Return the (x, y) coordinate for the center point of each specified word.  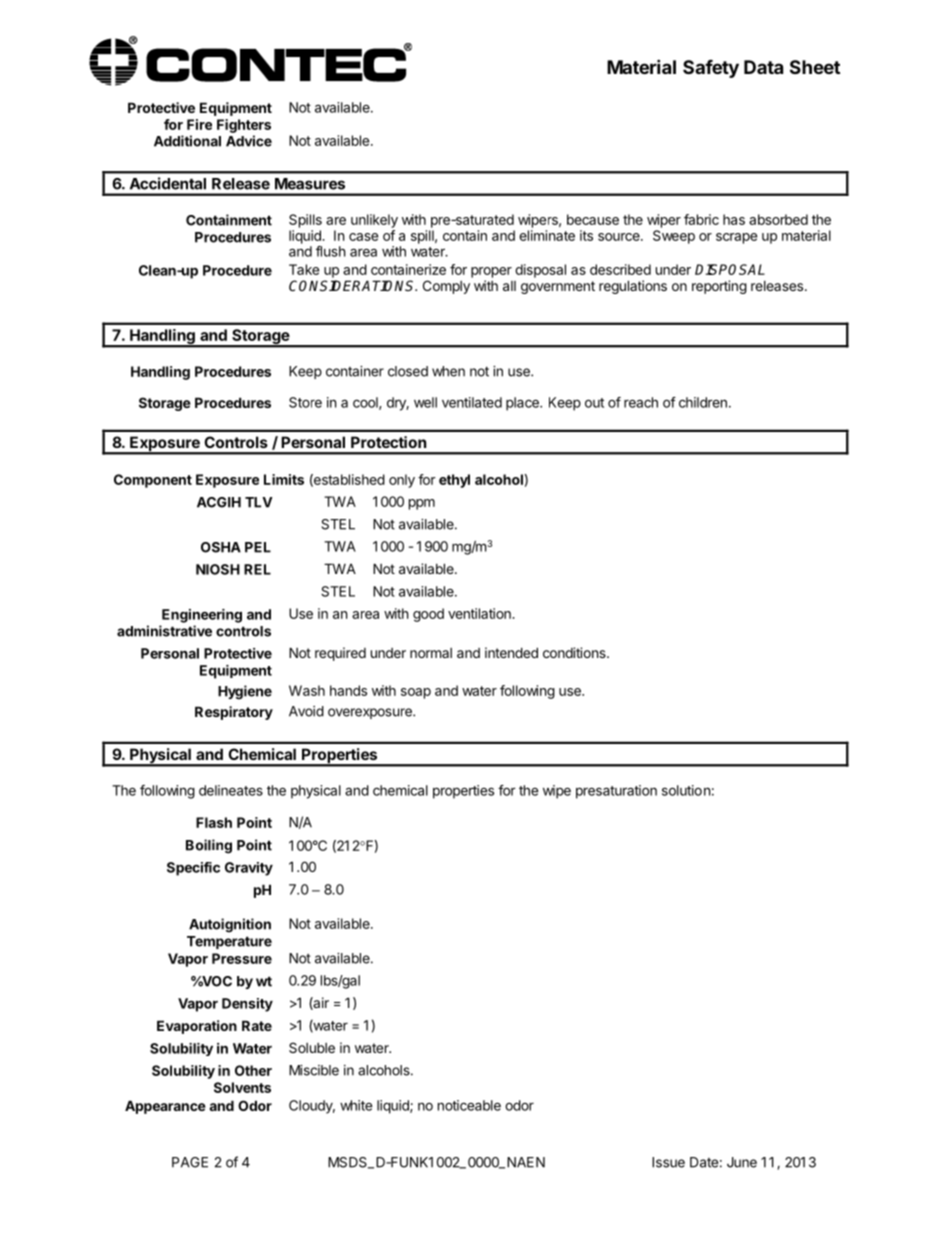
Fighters (244, 126)
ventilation (480, 613)
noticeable (469, 1105)
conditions (575, 652)
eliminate (547, 235)
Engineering (202, 616)
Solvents (242, 1087)
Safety (711, 69)
